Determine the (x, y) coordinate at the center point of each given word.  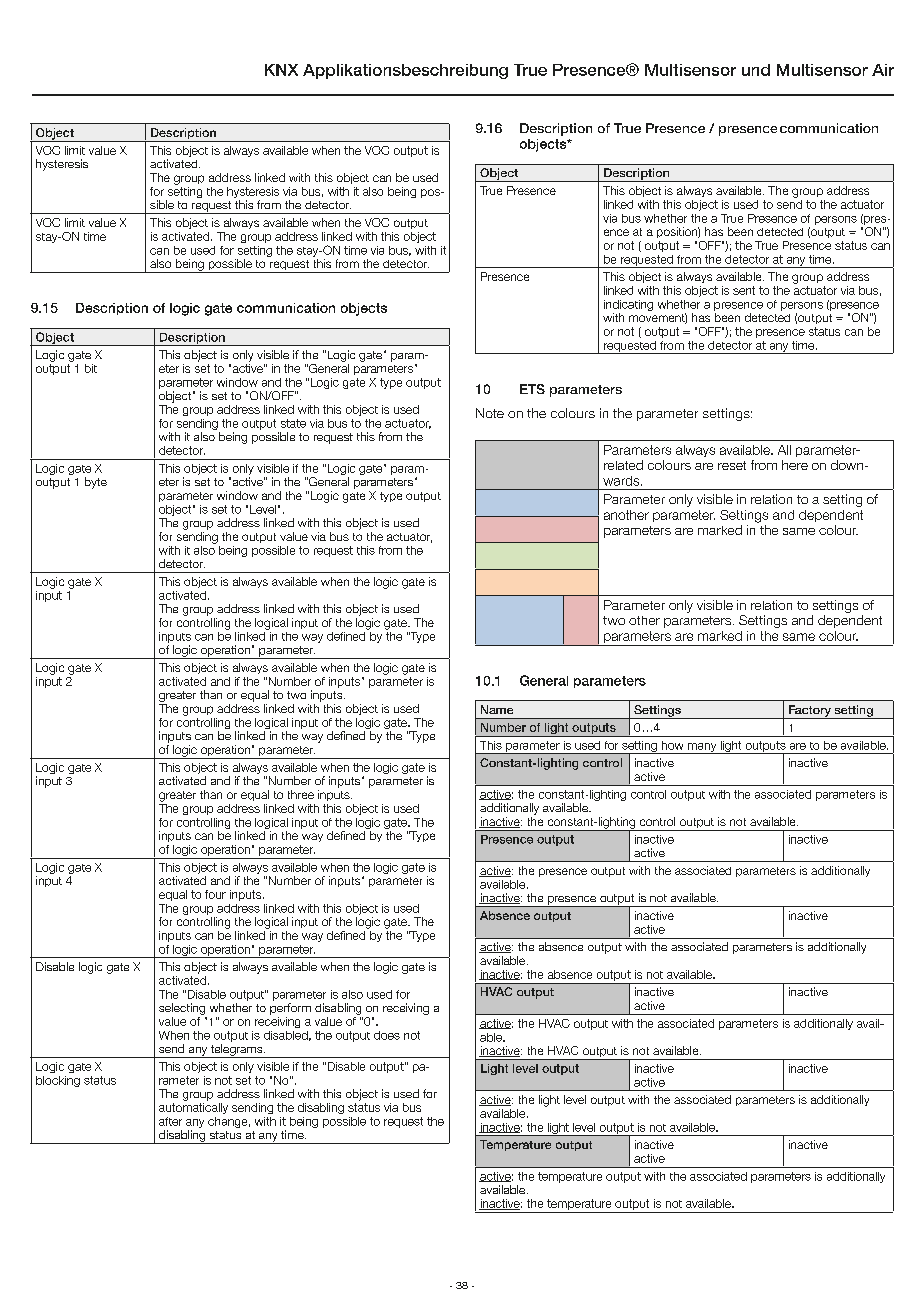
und (756, 70)
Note (490, 413)
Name (497, 709)
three (301, 794)
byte (96, 483)
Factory (809, 712)
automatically (193, 1108)
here (795, 465)
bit (91, 368)
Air (883, 70)
